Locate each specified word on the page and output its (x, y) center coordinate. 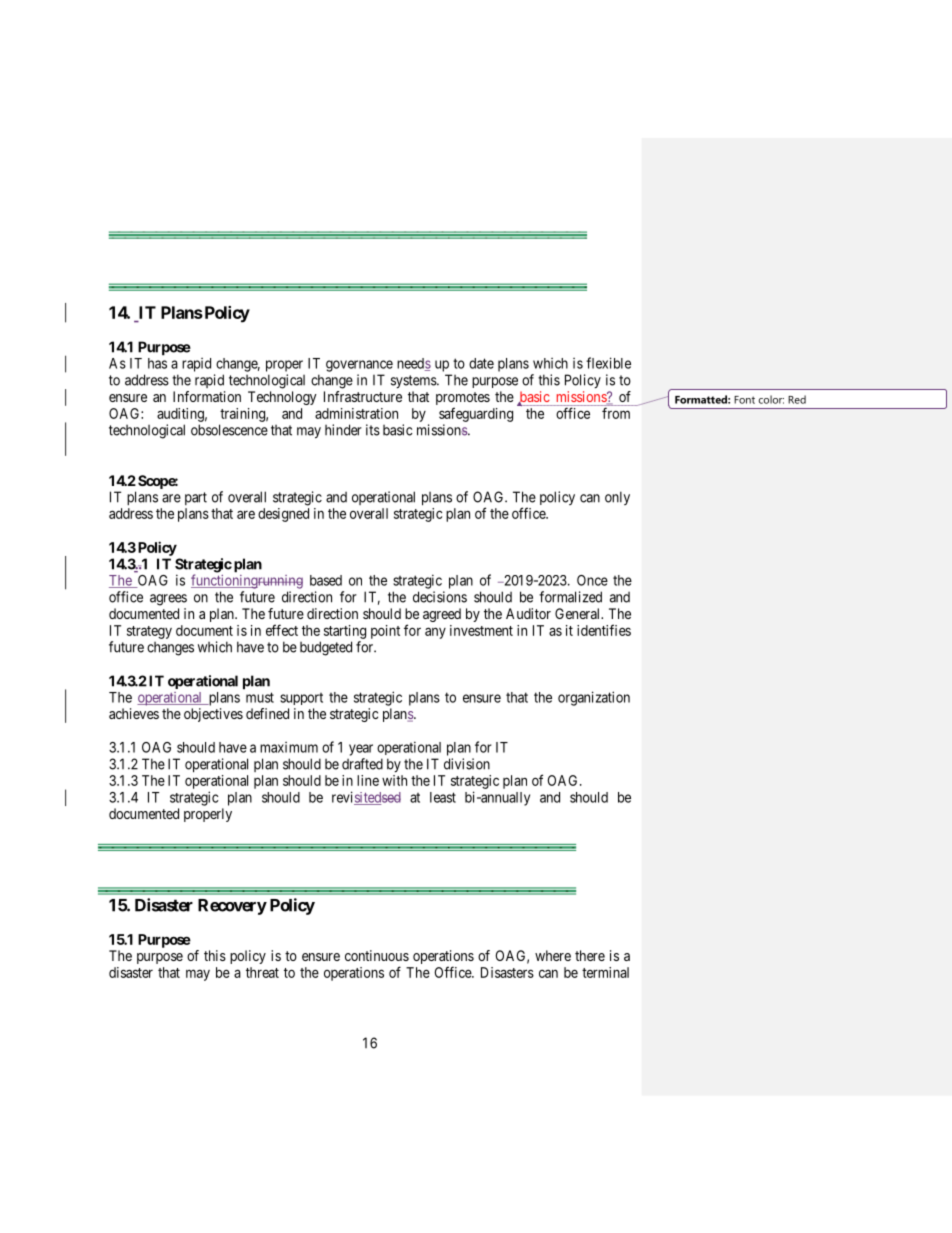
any (435, 633)
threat (262, 972)
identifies (604, 630)
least (443, 797)
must (260, 697)
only (617, 498)
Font (744, 400)
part (196, 498)
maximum (289, 747)
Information (207, 396)
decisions (440, 597)
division (467, 764)
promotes (463, 400)
